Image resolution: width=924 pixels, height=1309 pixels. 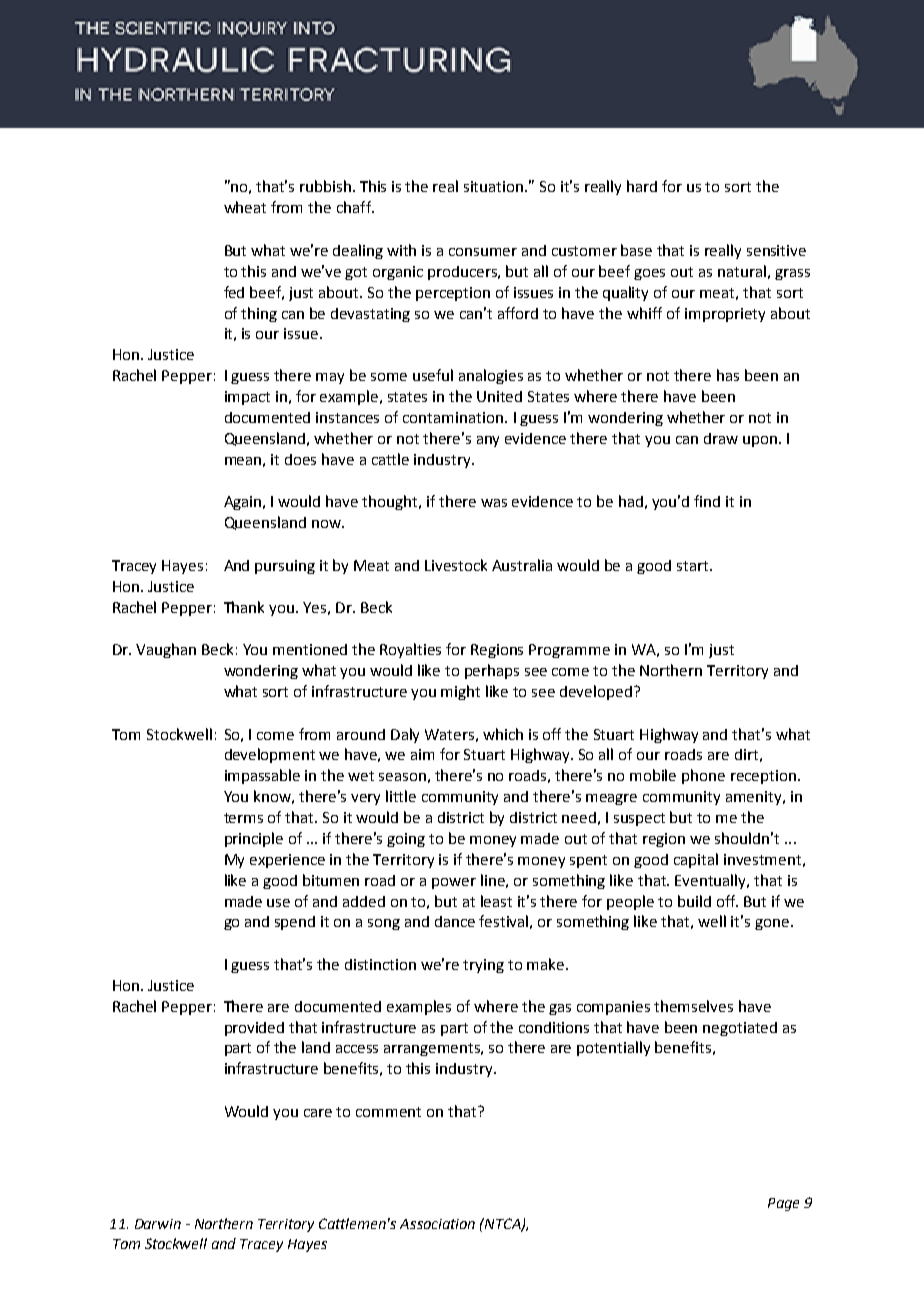 I want to click on development, so click(x=270, y=755).
